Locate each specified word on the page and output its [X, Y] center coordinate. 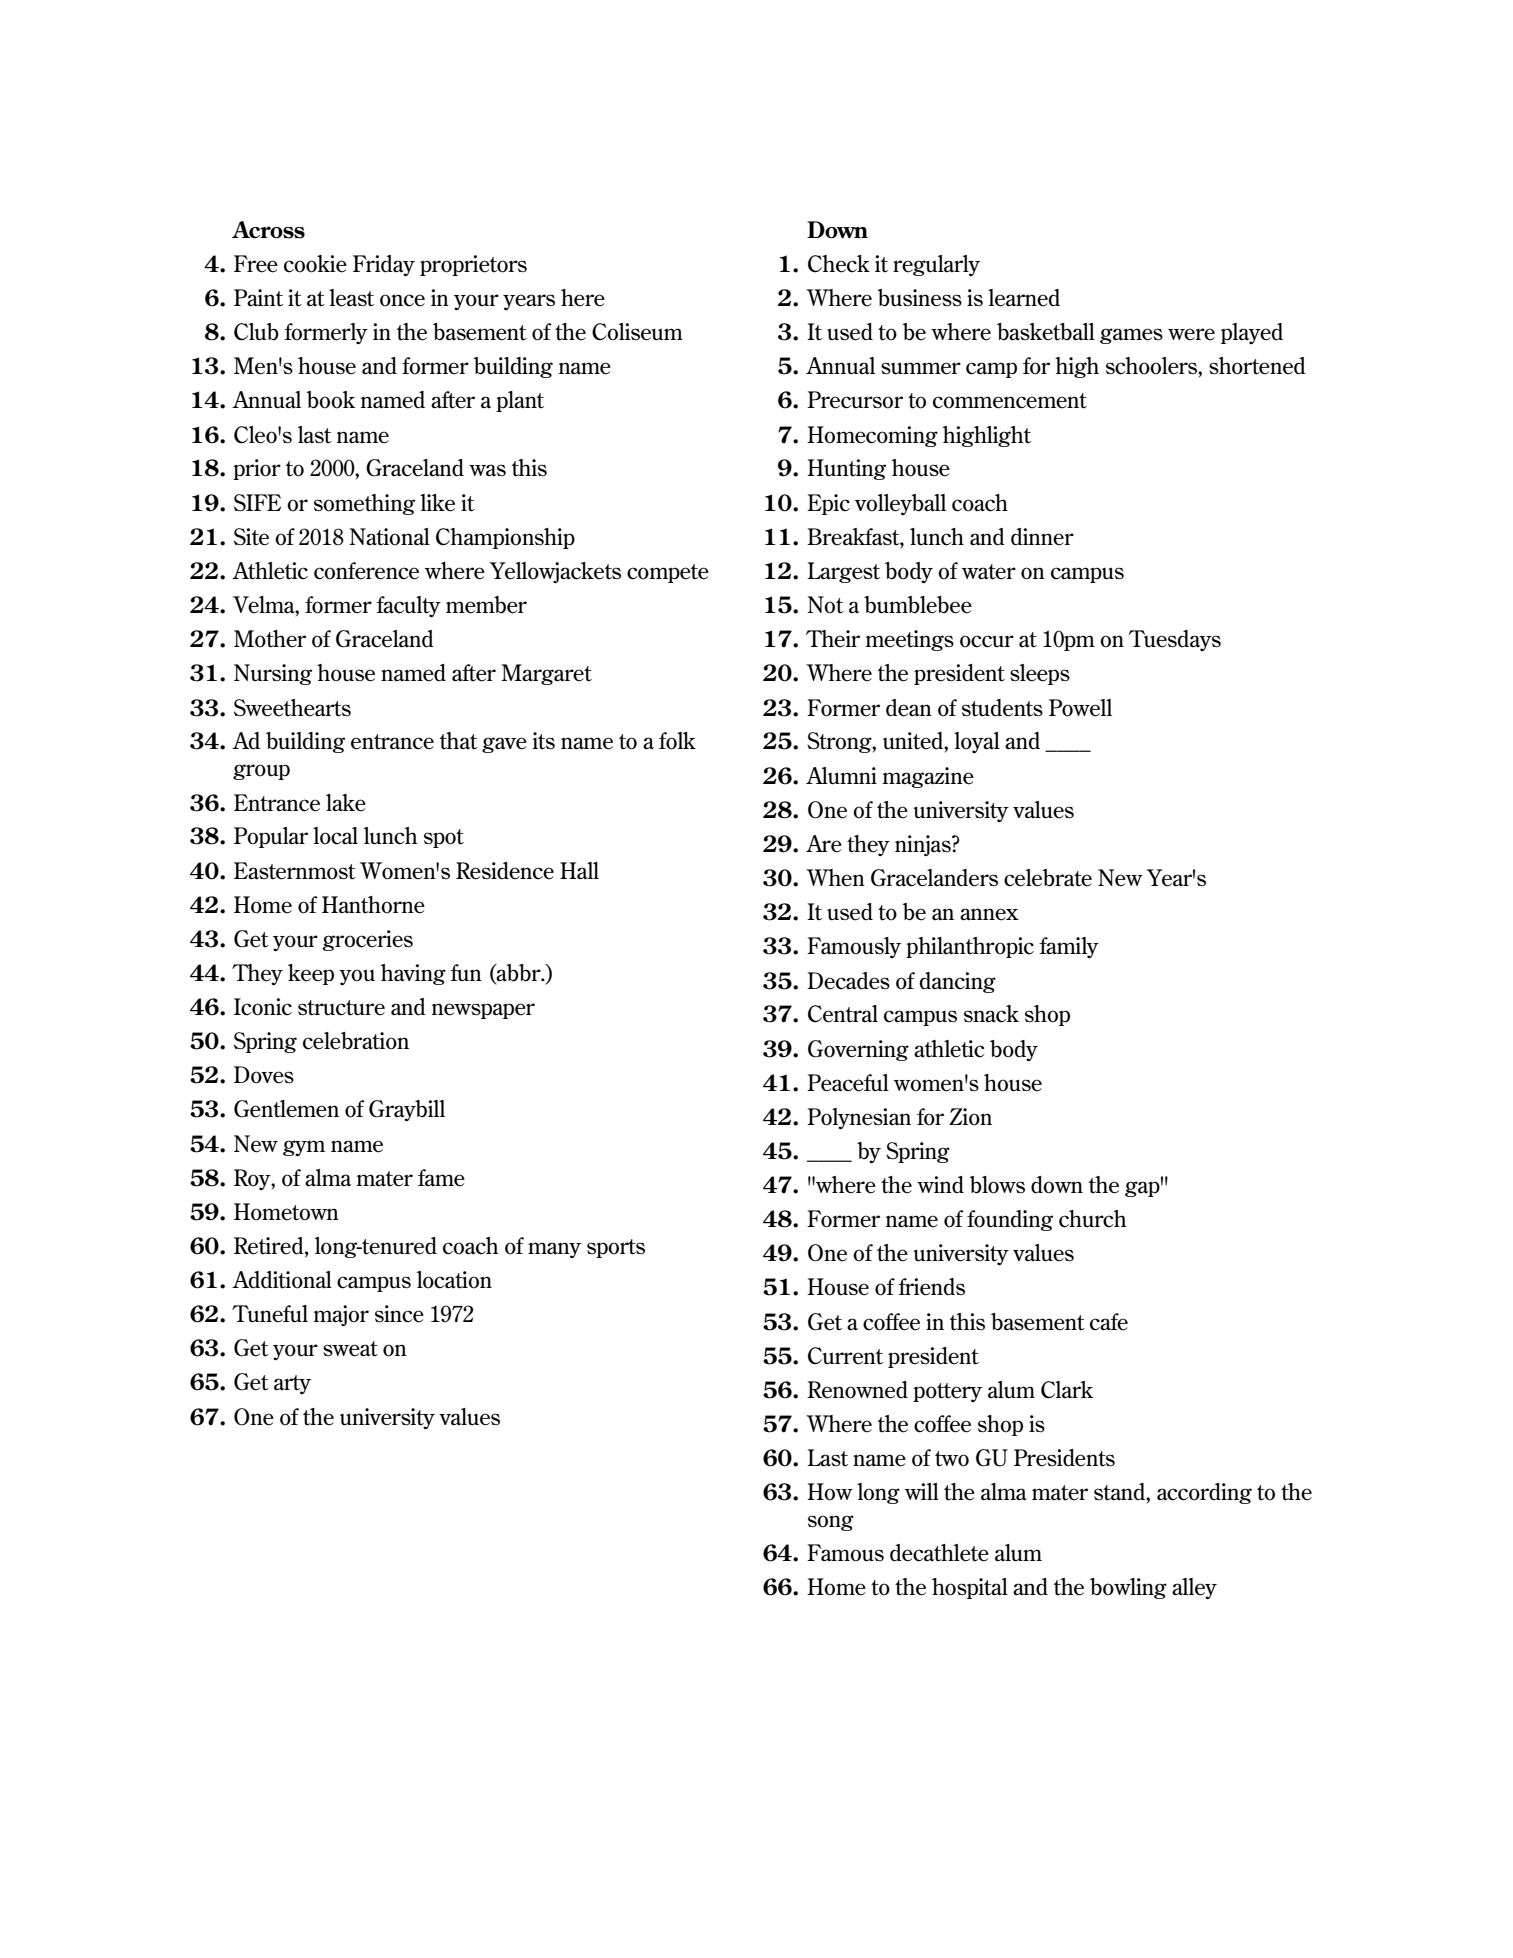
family [1069, 947]
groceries [367, 940]
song [831, 1523]
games [1131, 336]
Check [839, 264]
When [835, 878]
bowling [1128, 1588]
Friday [384, 266]
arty [292, 1384]
